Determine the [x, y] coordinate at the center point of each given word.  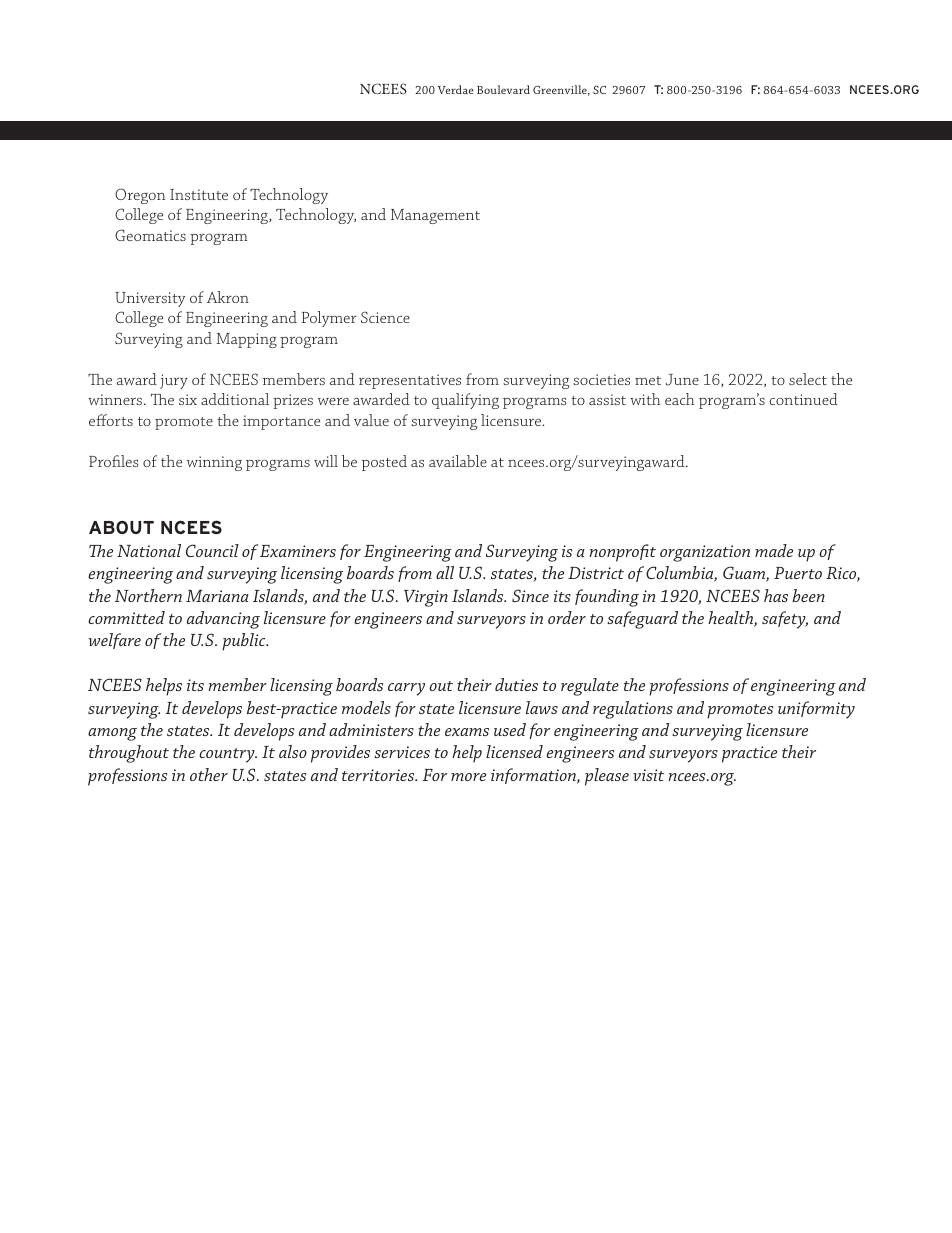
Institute [199, 194]
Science [385, 317]
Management [435, 216]
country [228, 755]
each [679, 399]
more [468, 777]
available [458, 461]
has [776, 595]
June [682, 380]
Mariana [217, 596]
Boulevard [503, 89]
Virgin [426, 598]
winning [214, 463]
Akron [228, 297]
